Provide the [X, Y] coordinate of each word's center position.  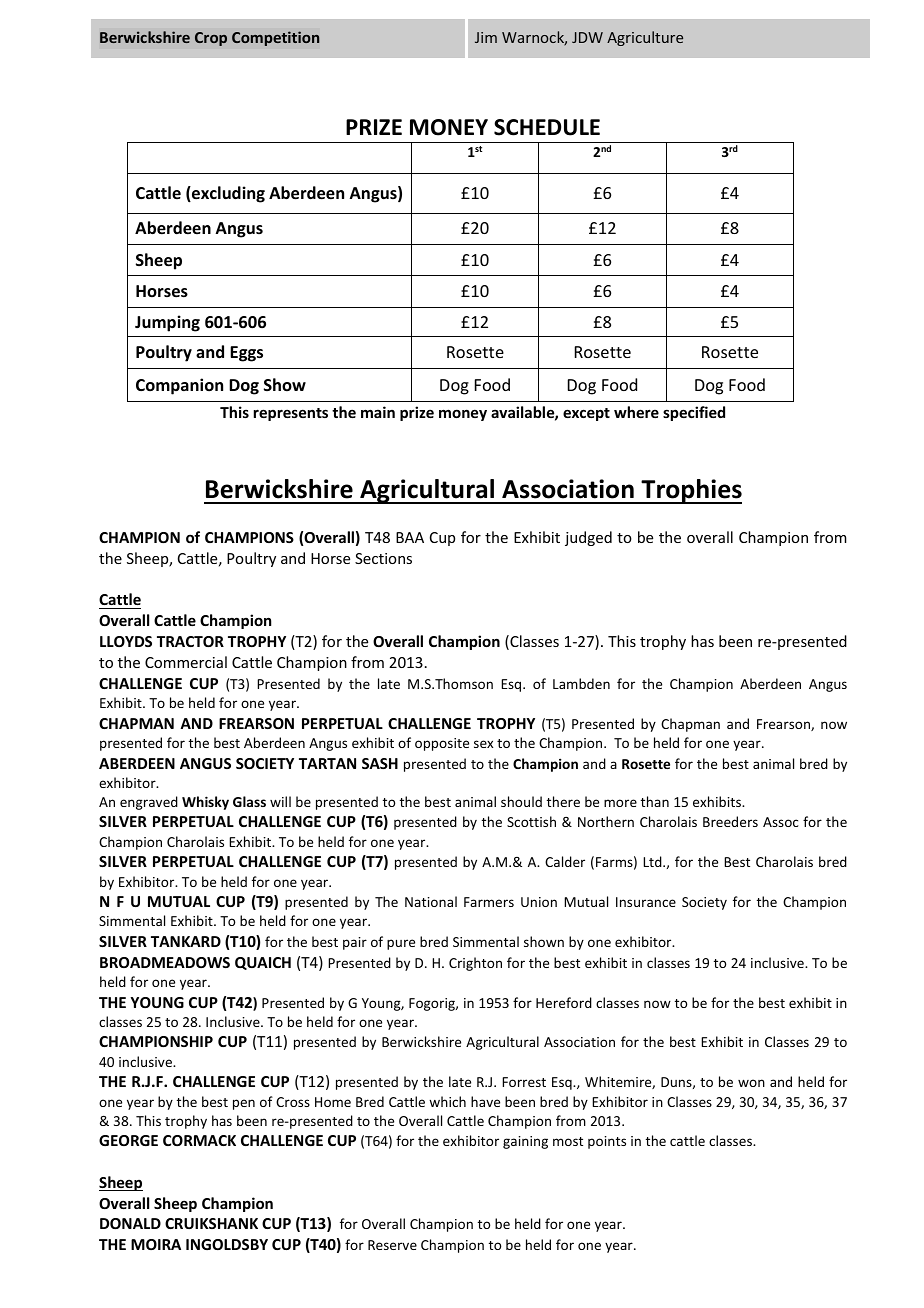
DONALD [130, 1223]
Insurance [646, 902]
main [378, 412]
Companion [179, 386]
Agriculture [645, 38]
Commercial [186, 662]
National [431, 901]
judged [588, 538]
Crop [211, 39]
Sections [383, 558]
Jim [486, 37]
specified [694, 413]
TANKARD [186, 941]
